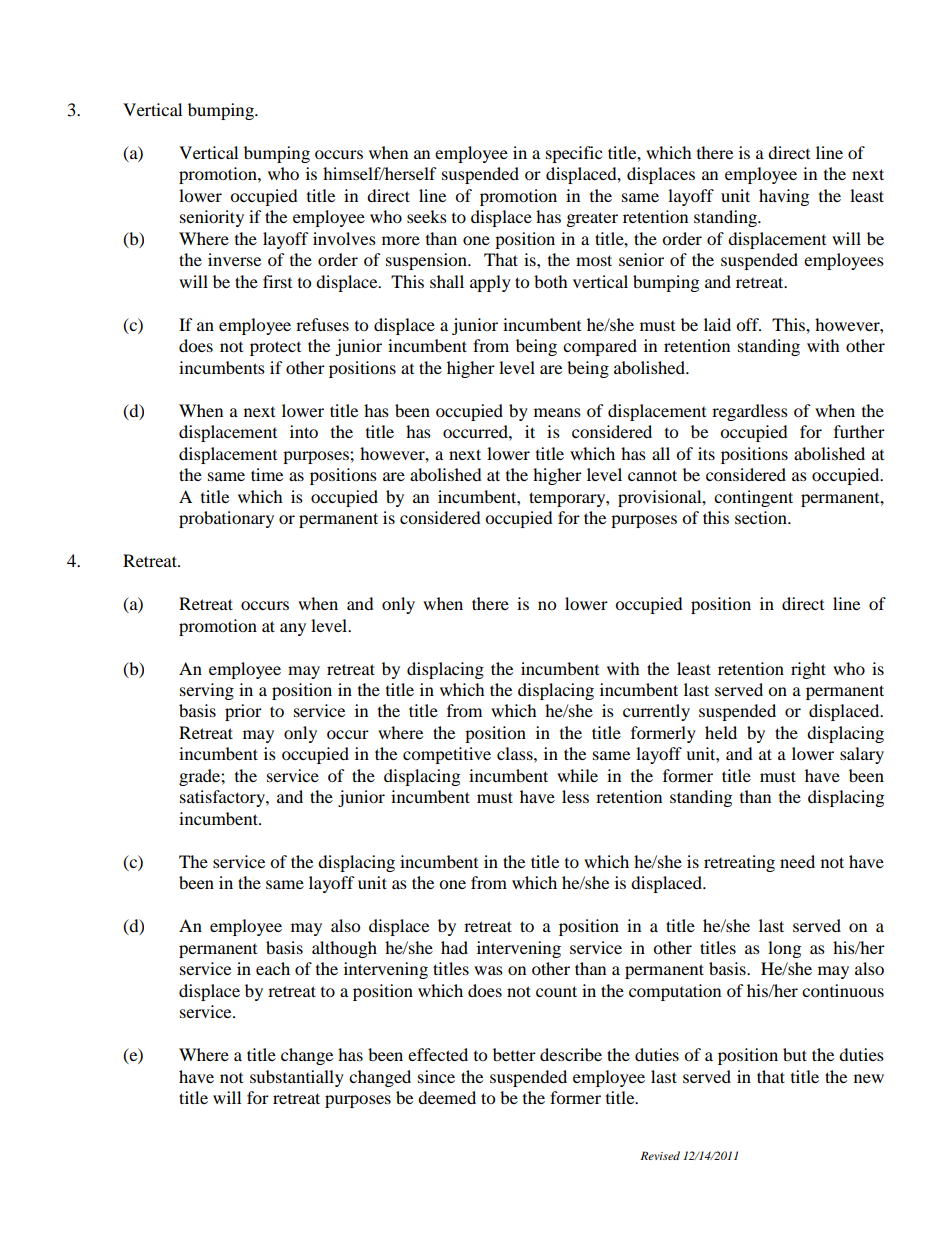 The image size is (952, 1233). Describe the element at coordinates (514, 1054) in the page. I see `better` at that location.
